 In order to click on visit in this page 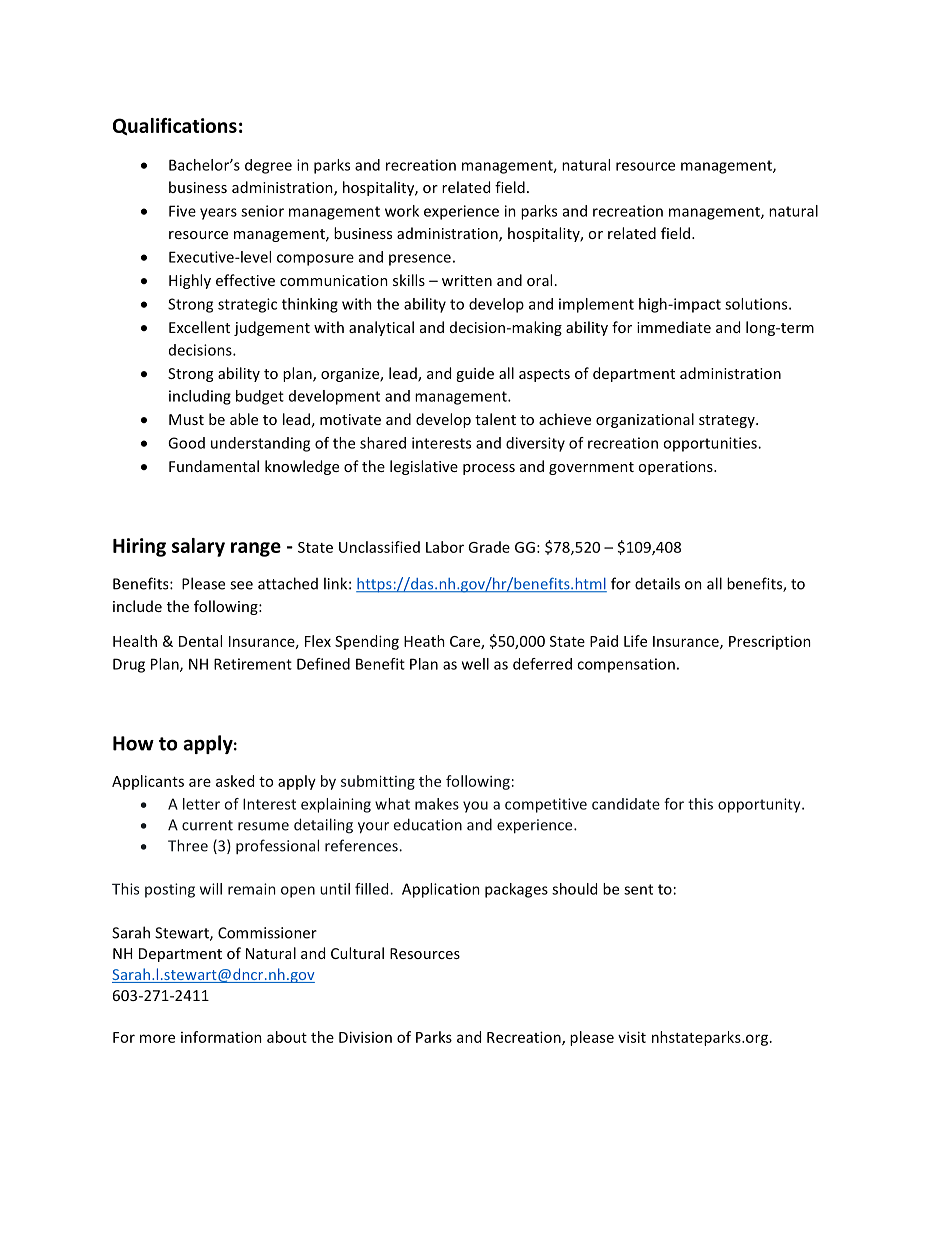, I will do `click(632, 1037)`.
